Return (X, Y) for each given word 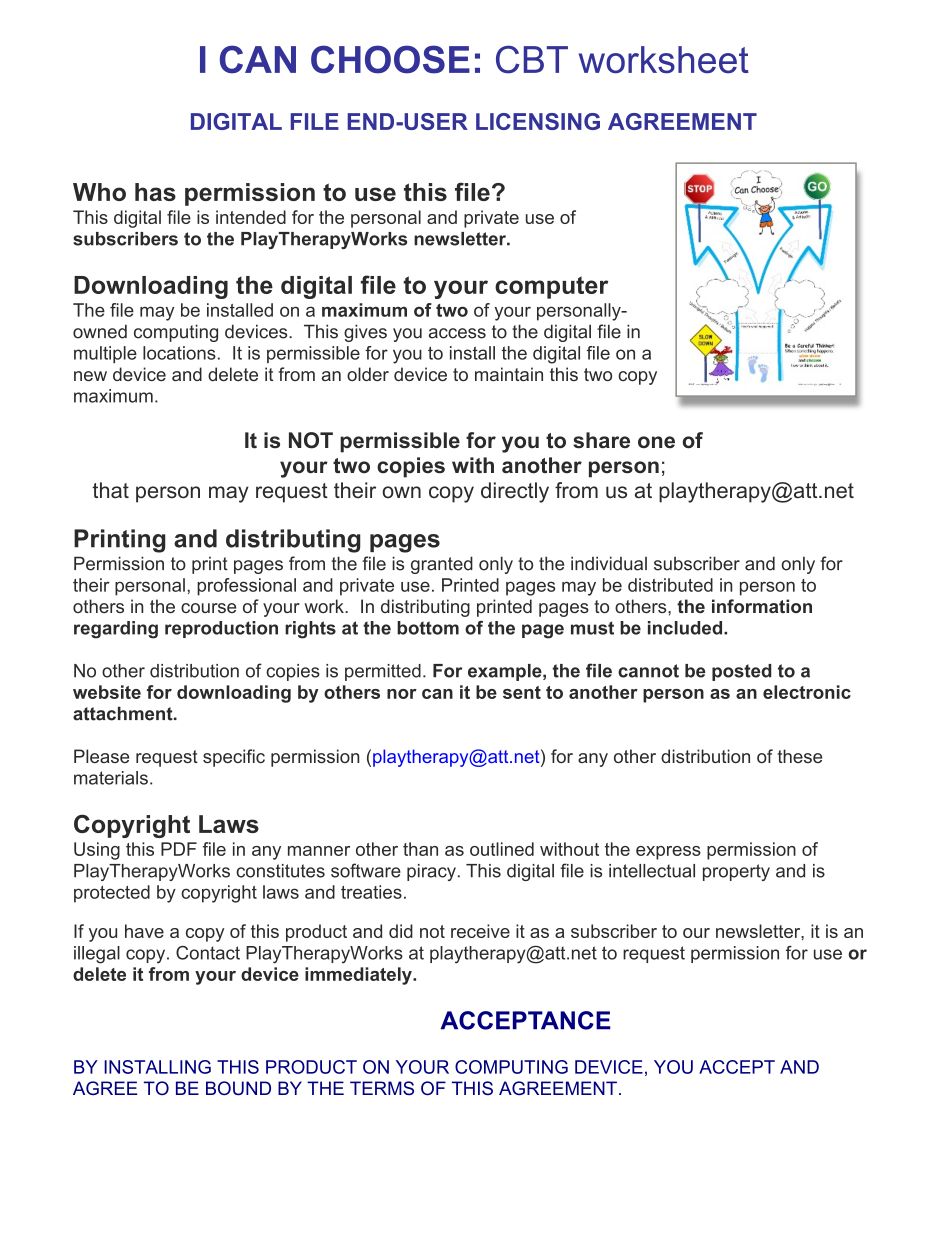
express (668, 853)
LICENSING (538, 121)
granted (442, 565)
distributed (670, 585)
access (457, 333)
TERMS (382, 1088)
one (656, 442)
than (420, 849)
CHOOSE (390, 59)
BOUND (238, 1088)
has (155, 192)
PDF (179, 849)
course (208, 608)
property (736, 872)
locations (179, 353)
